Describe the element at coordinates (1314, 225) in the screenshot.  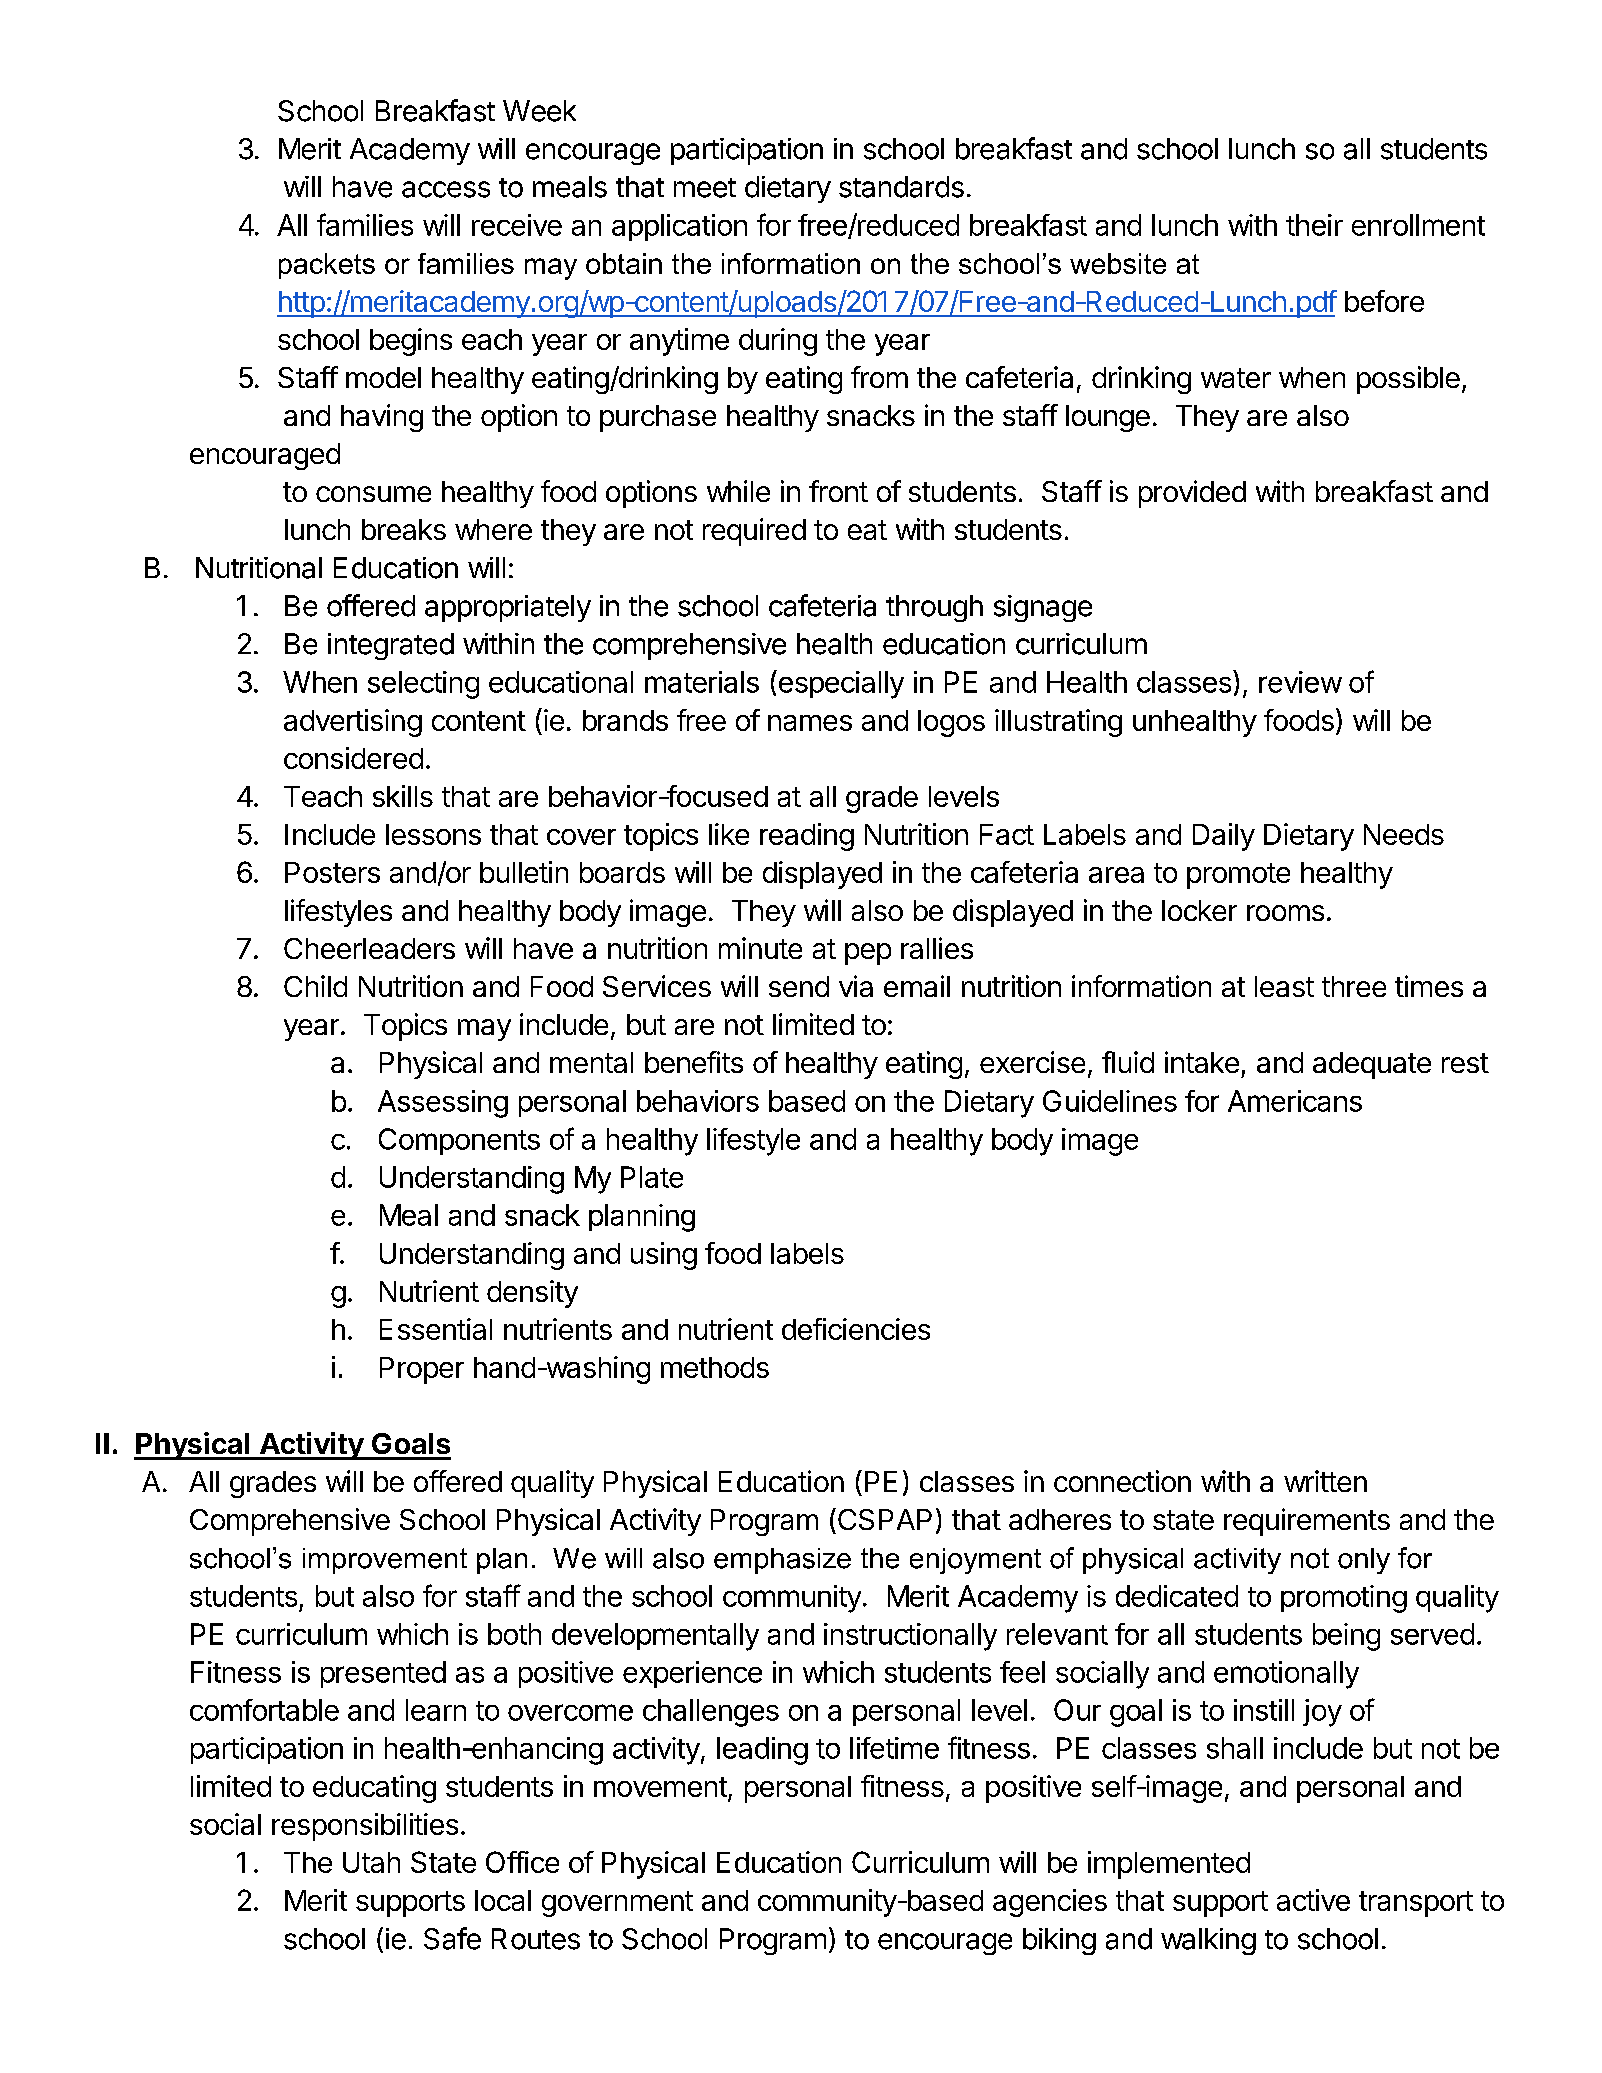
I see `their` at that location.
